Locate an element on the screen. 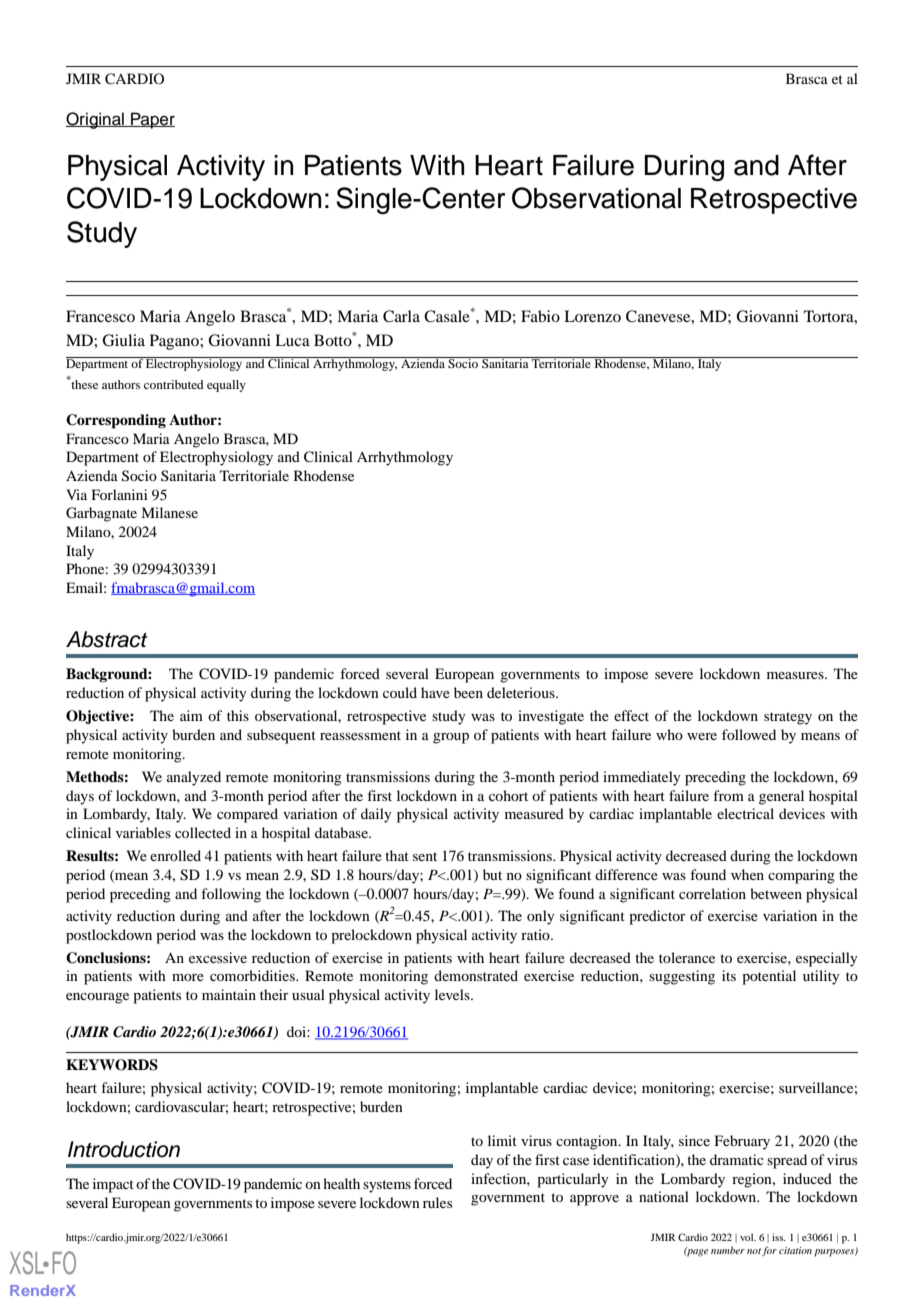  have is located at coordinates (435, 692).
